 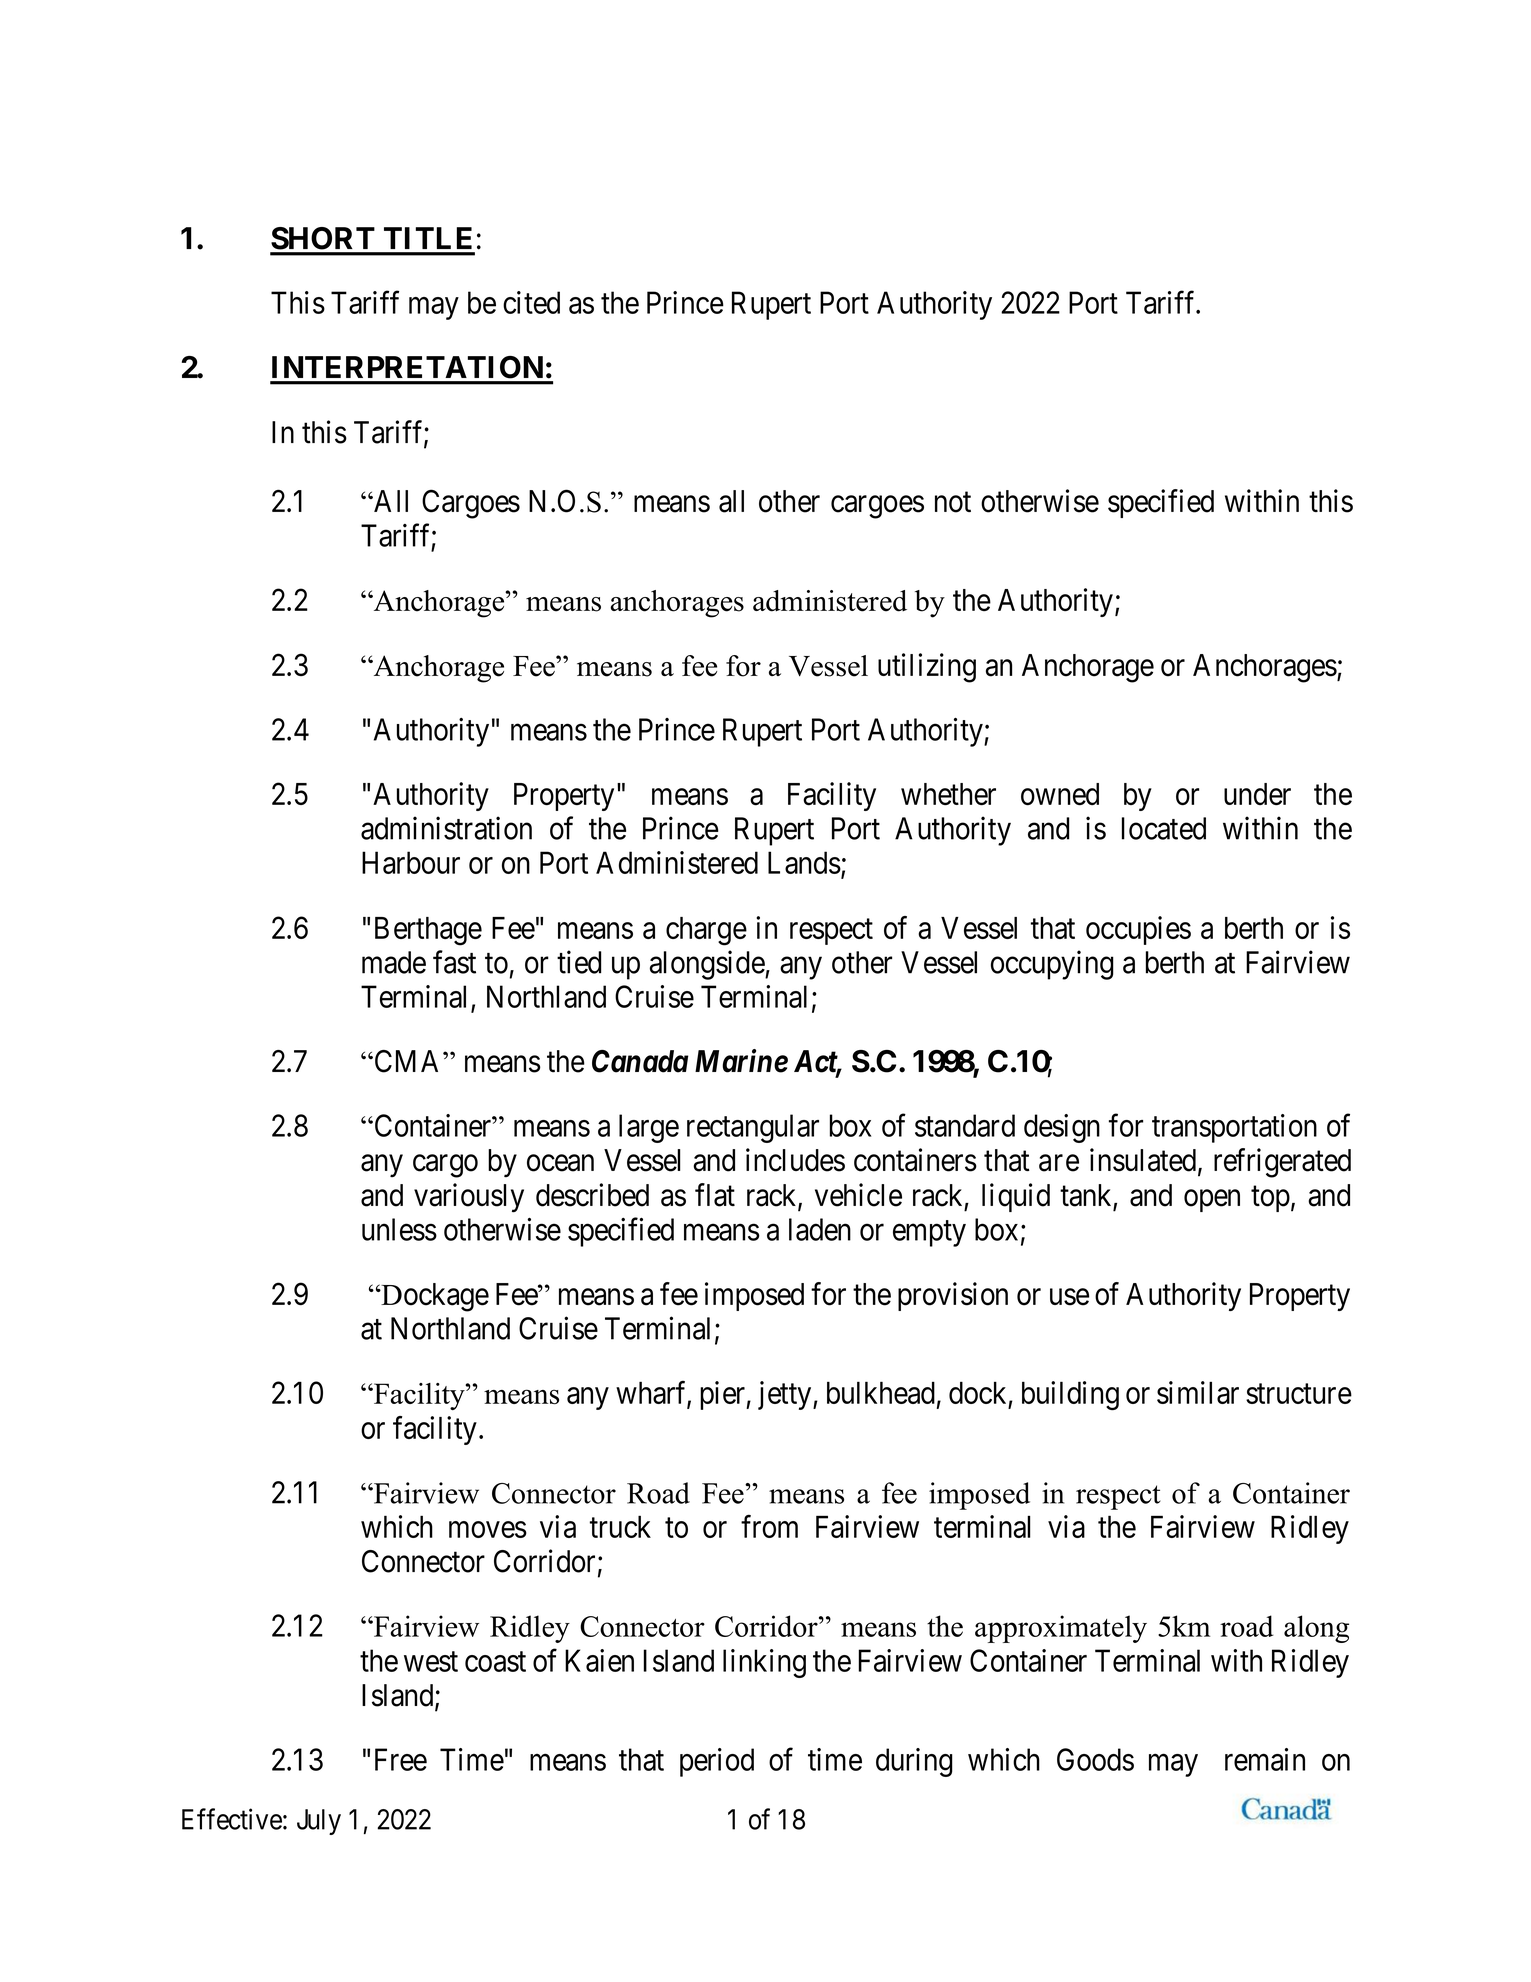 I want to click on cited, so click(x=531, y=302).
